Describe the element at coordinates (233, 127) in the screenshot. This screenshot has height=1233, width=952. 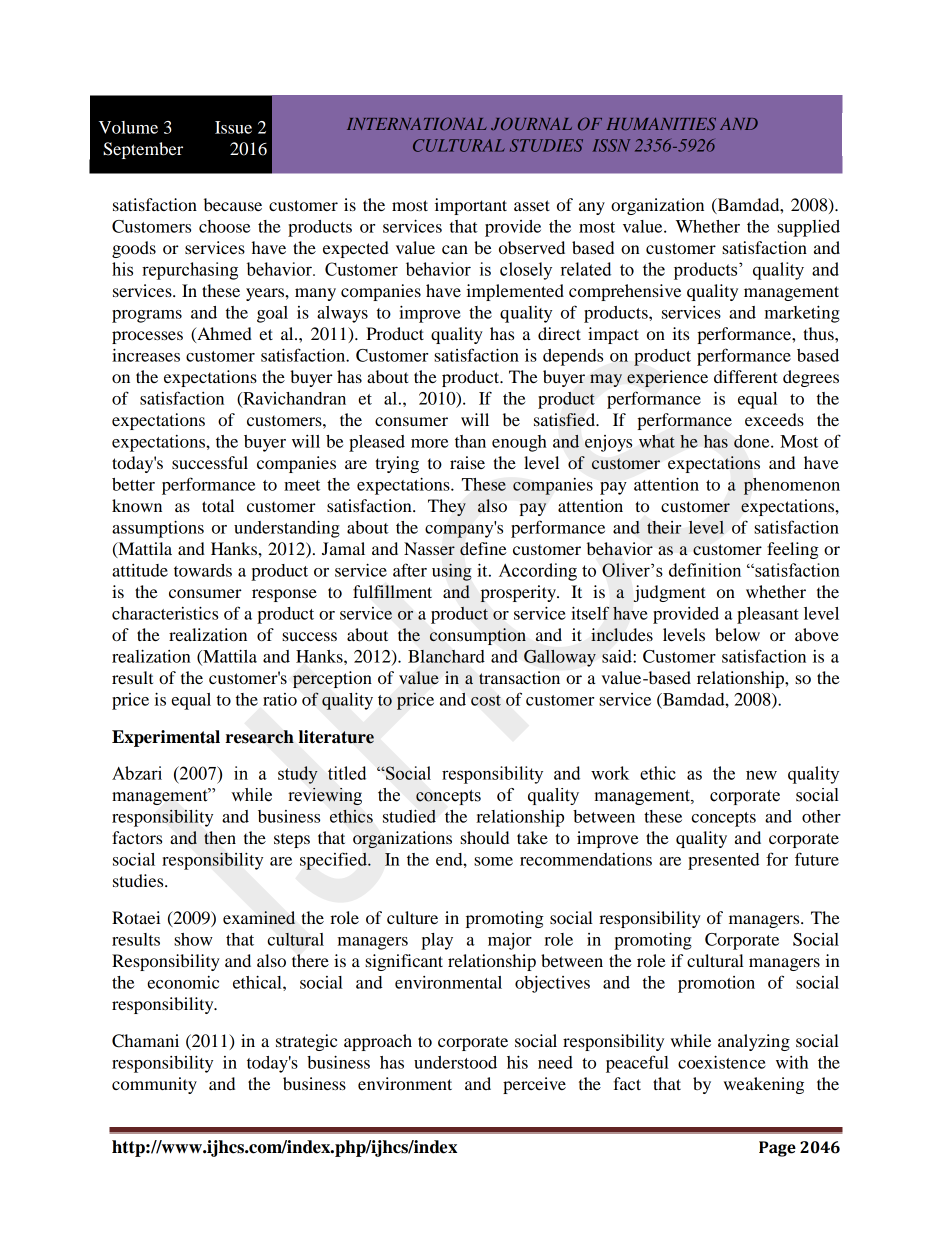
I see `Issue` at that location.
